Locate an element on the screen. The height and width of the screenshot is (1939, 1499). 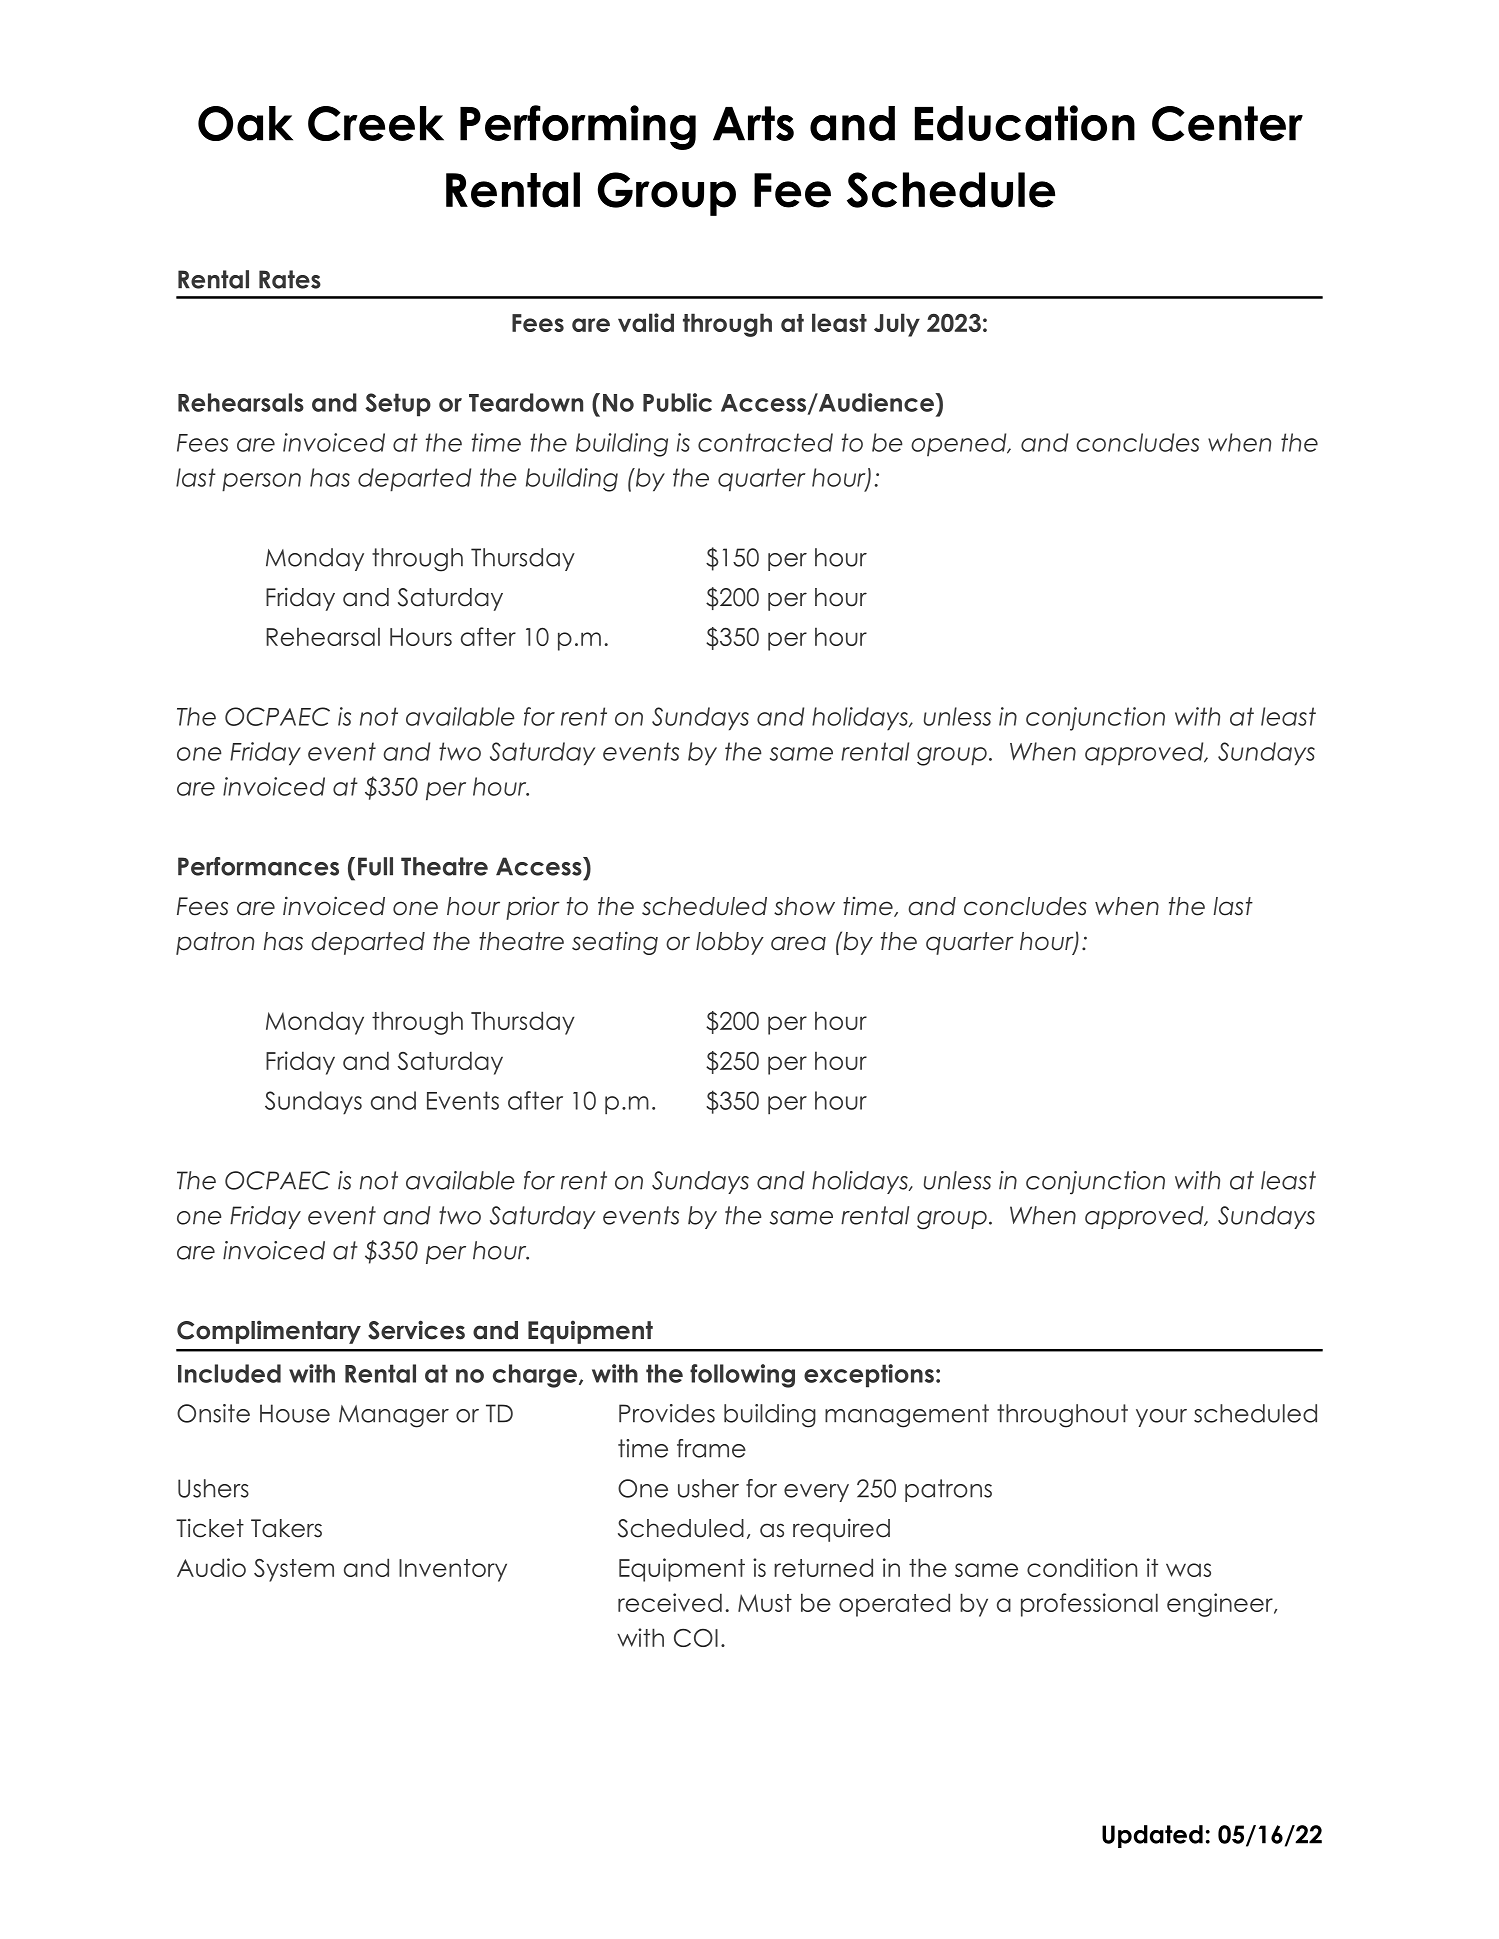
Arts is located at coordinates (753, 123).
